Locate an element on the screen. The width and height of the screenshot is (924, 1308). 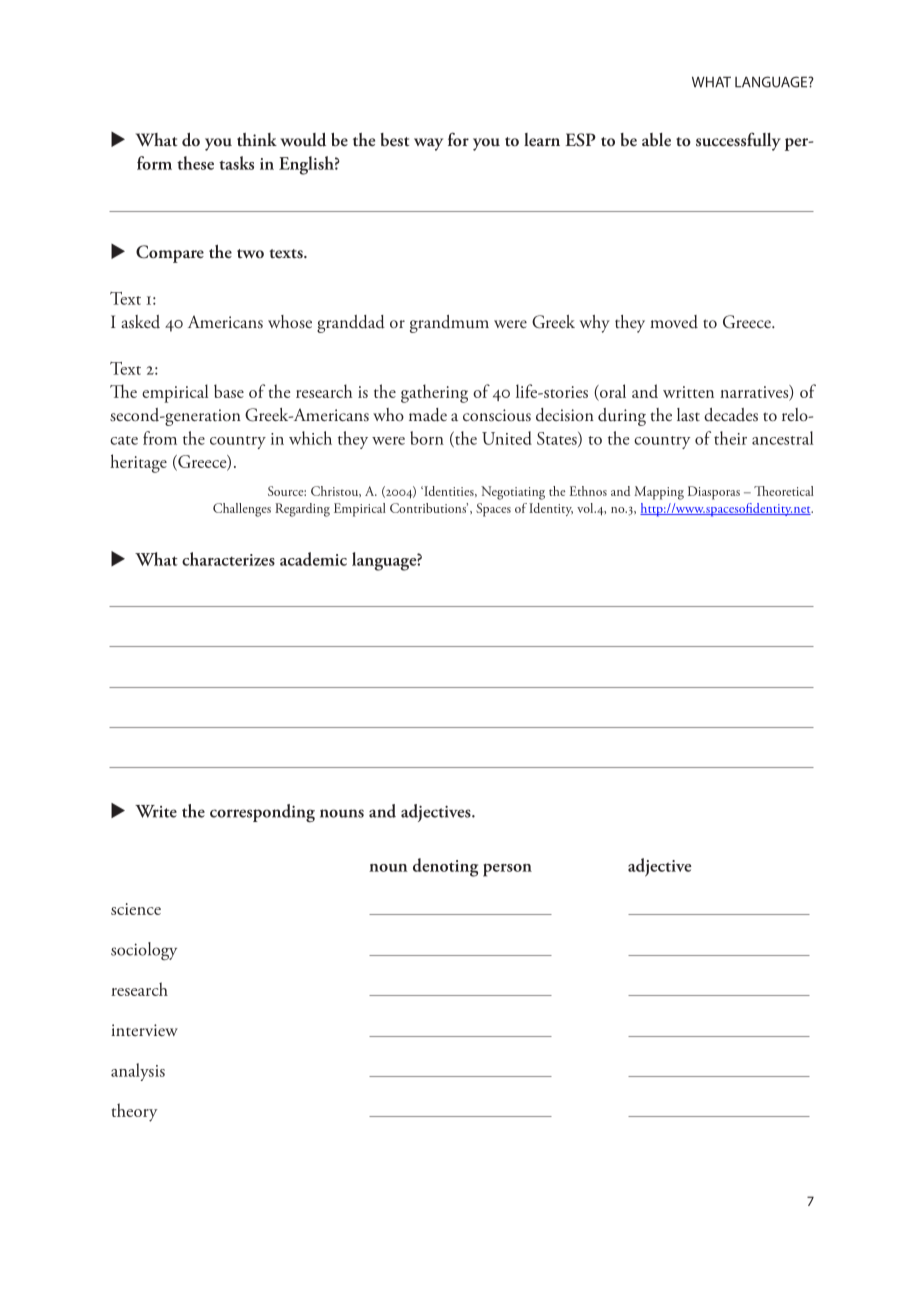
denoting is located at coordinates (445, 867).
